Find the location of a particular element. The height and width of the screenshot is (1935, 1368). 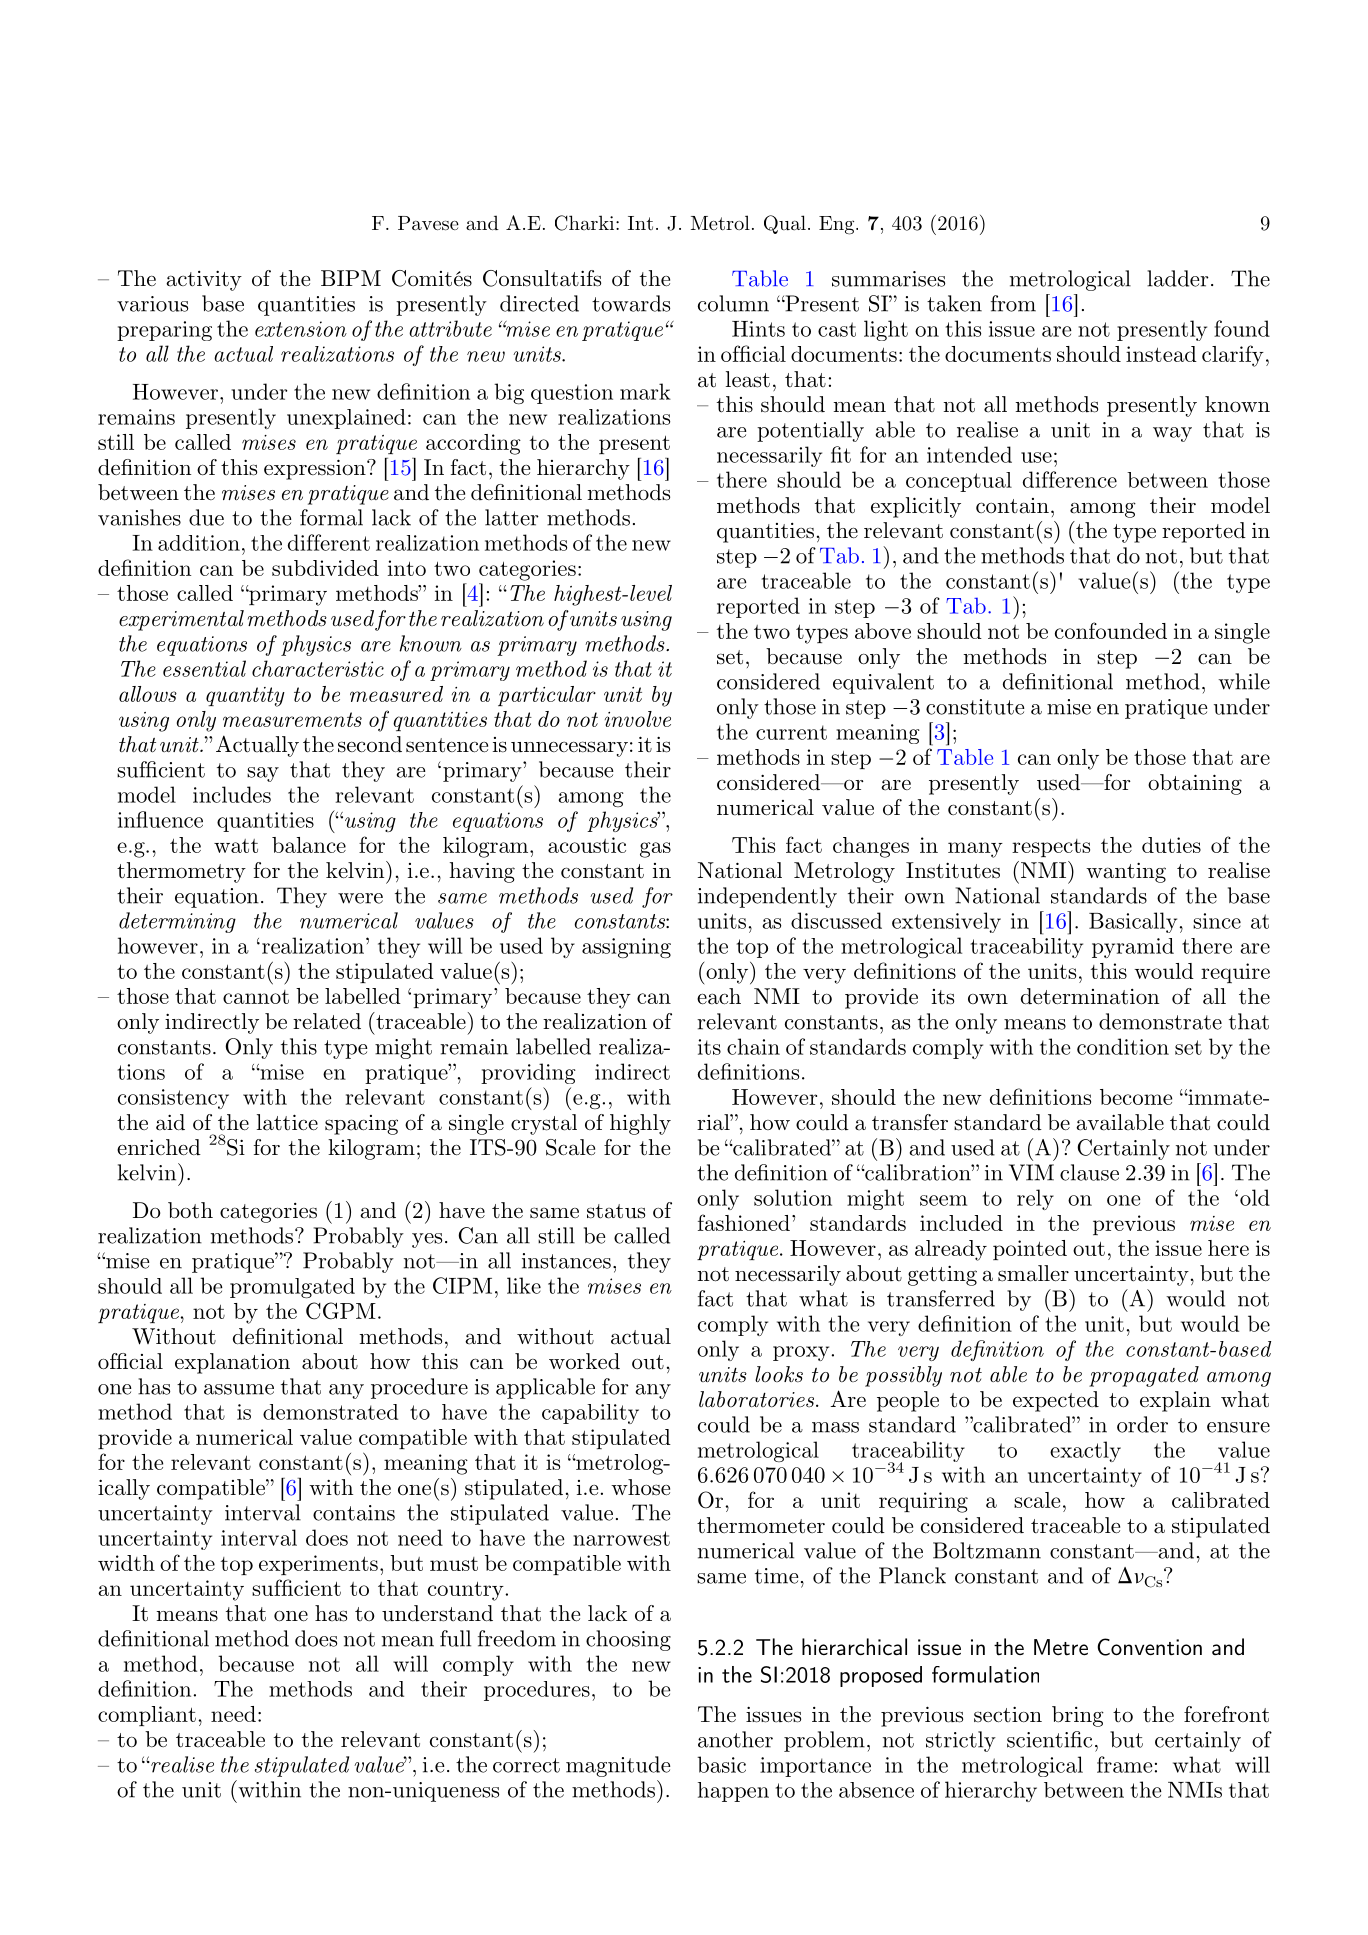

cannot is located at coordinates (256, 997).
